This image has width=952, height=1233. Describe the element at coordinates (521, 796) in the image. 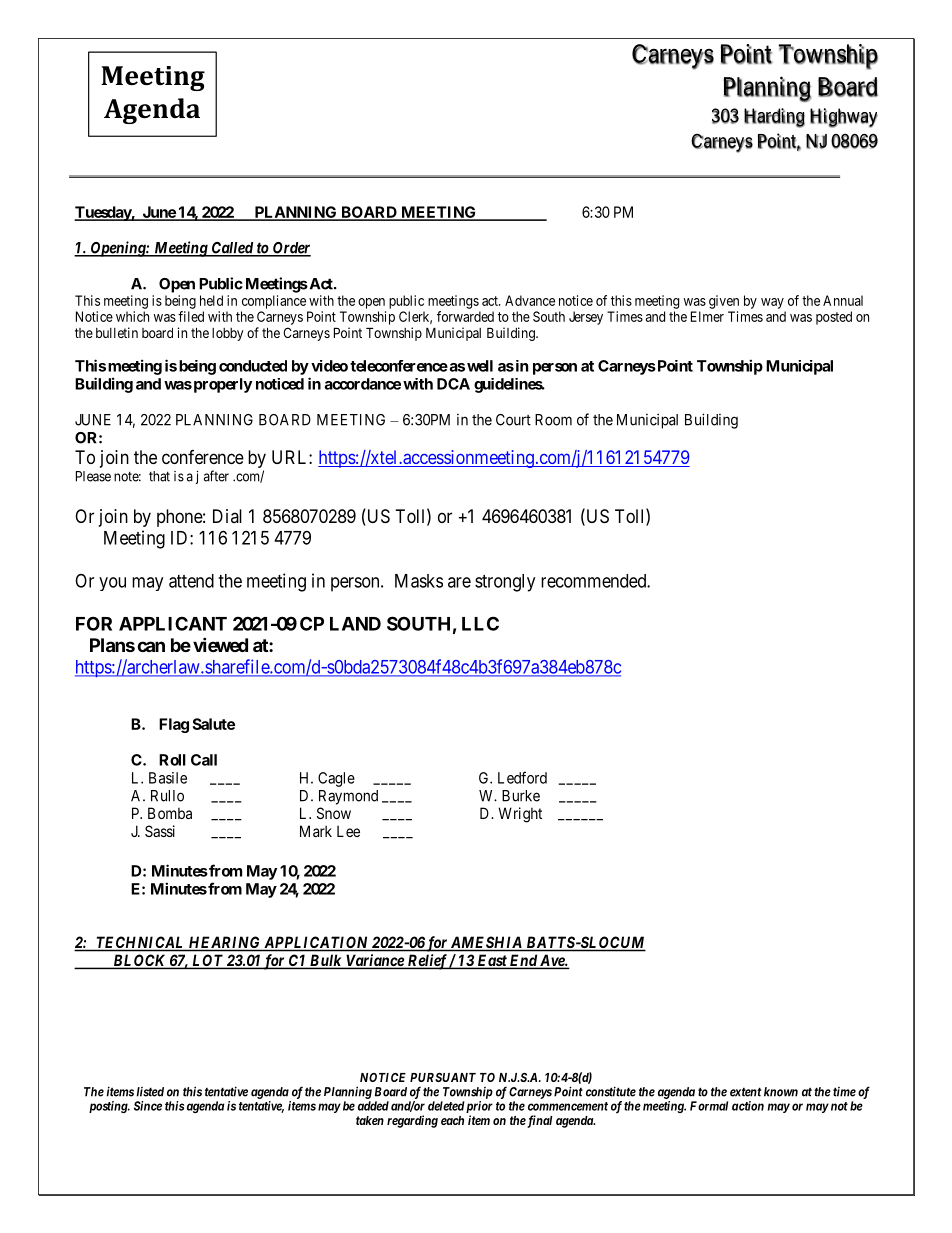

I see `Burke` at that location.
